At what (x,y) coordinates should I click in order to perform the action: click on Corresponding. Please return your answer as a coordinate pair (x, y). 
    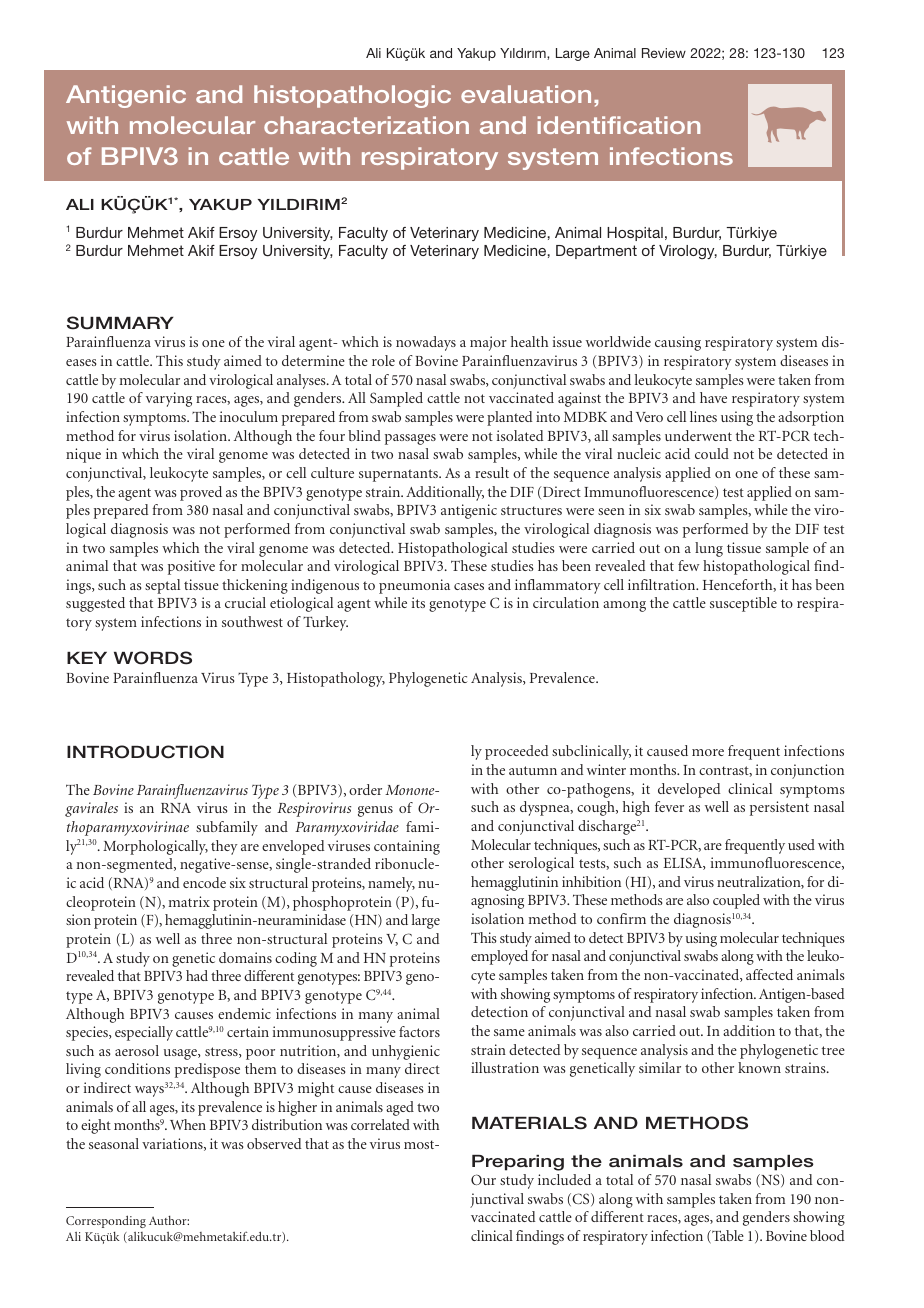
    Looking at the image, I should click on (106, 1221).
